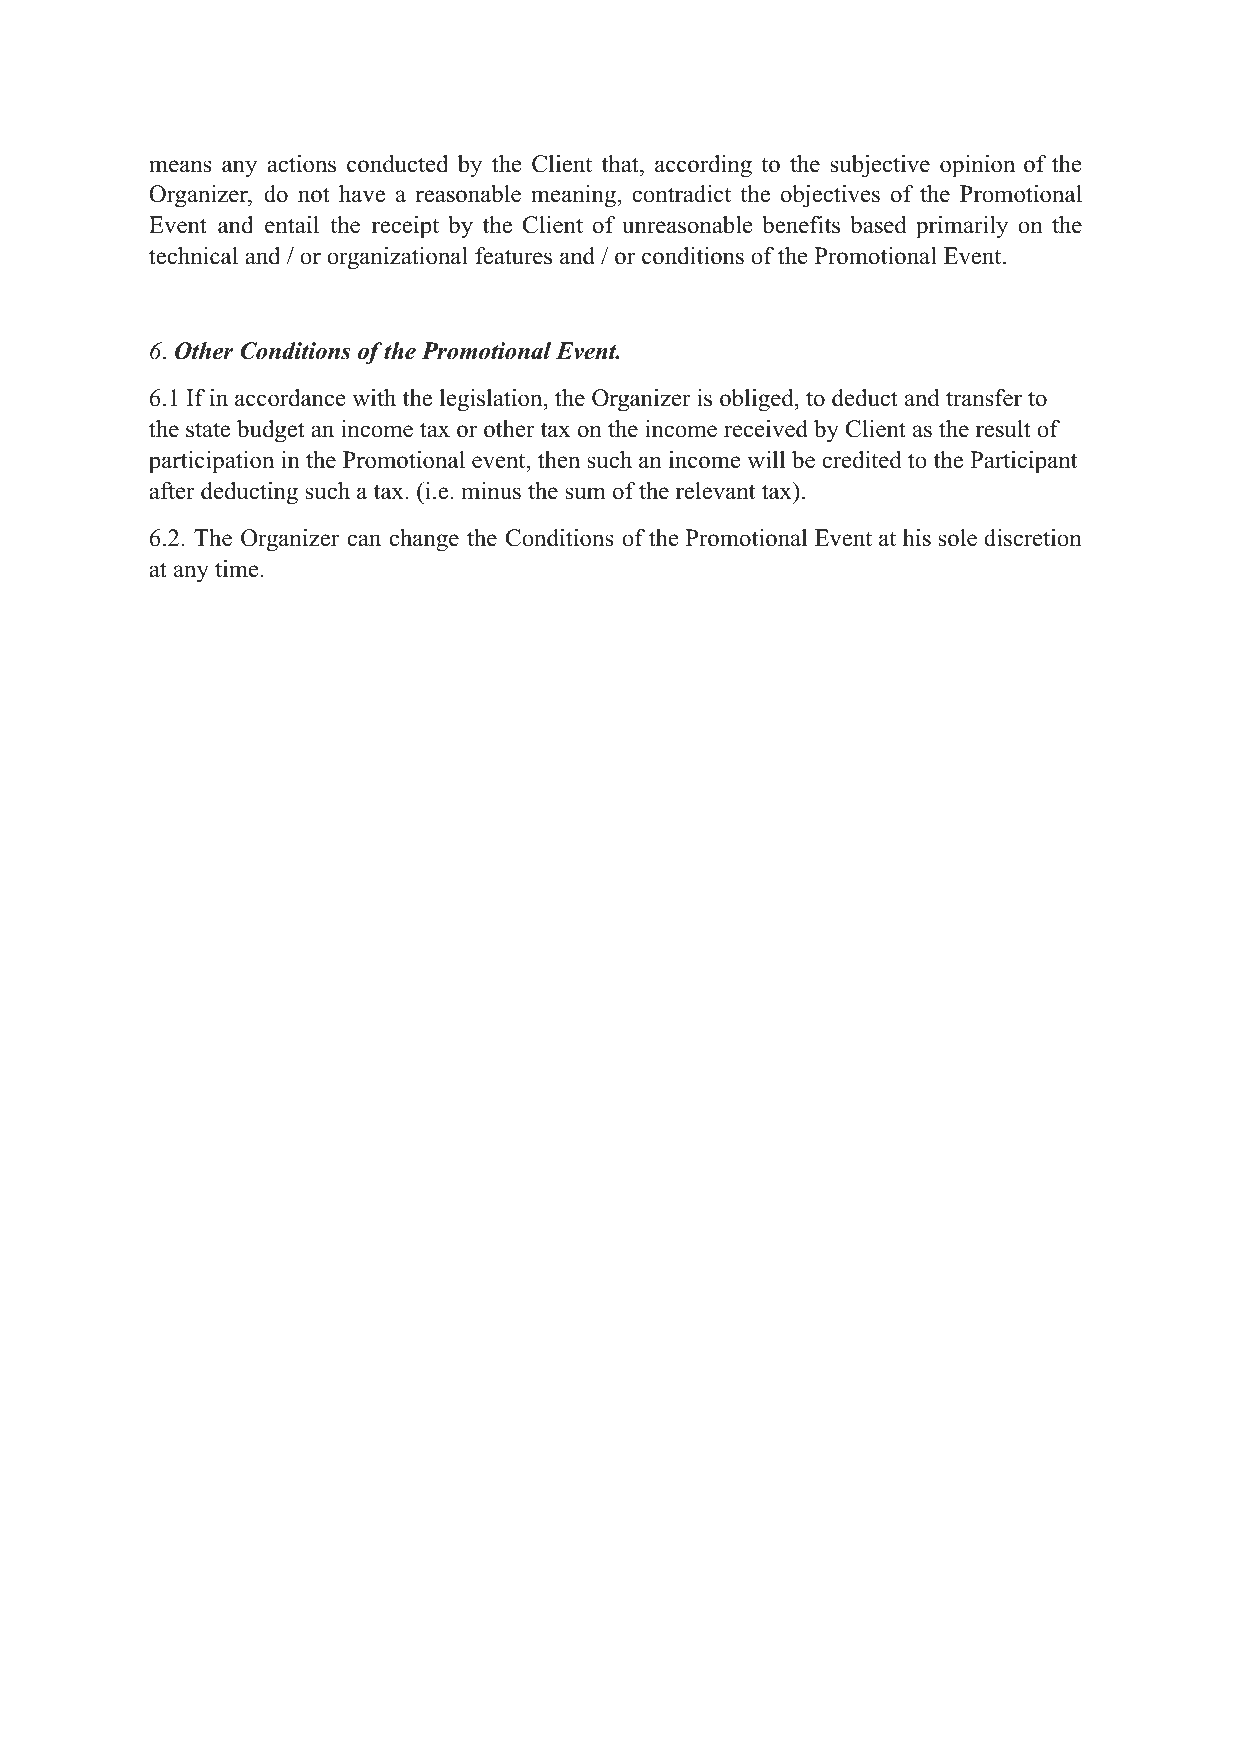  Describe the element at coordinates (237, 569) in the screenshot. I see `time` at that location.
